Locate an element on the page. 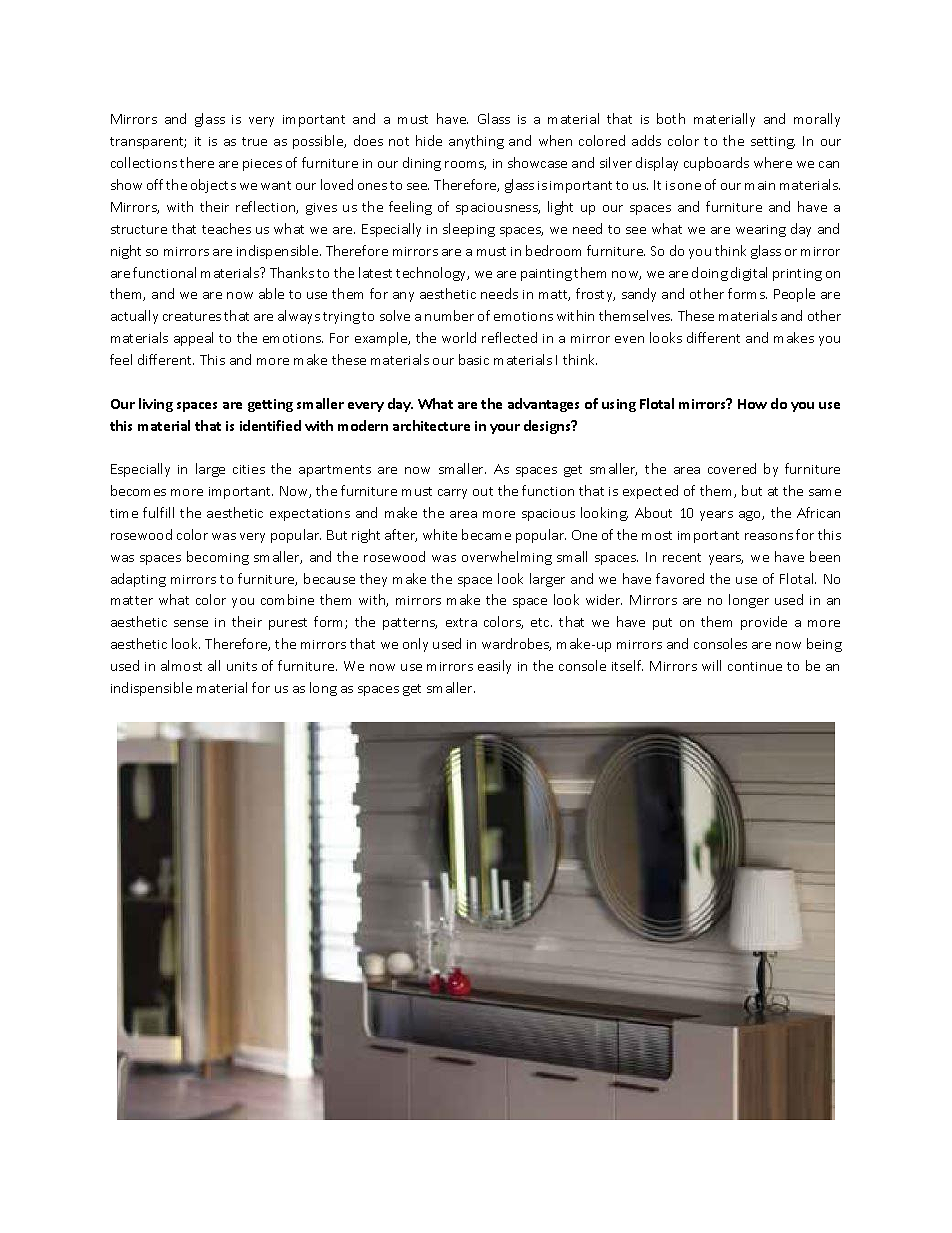  People is located at coordinates (794, 295).
